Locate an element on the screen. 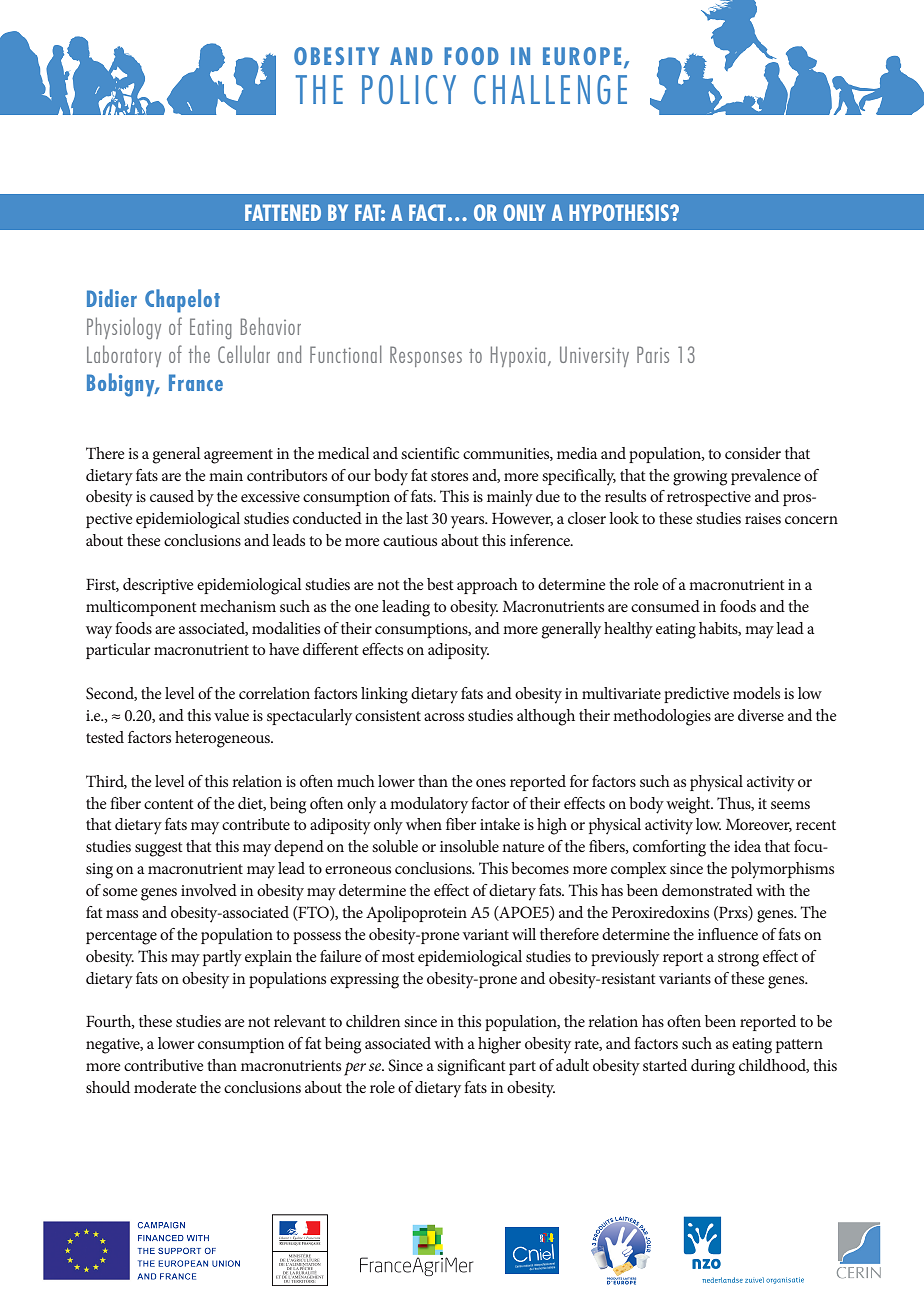 Image resolution: width=924 pixels, height=1310 pixels. Paris is located at coordinates (653, 354).
